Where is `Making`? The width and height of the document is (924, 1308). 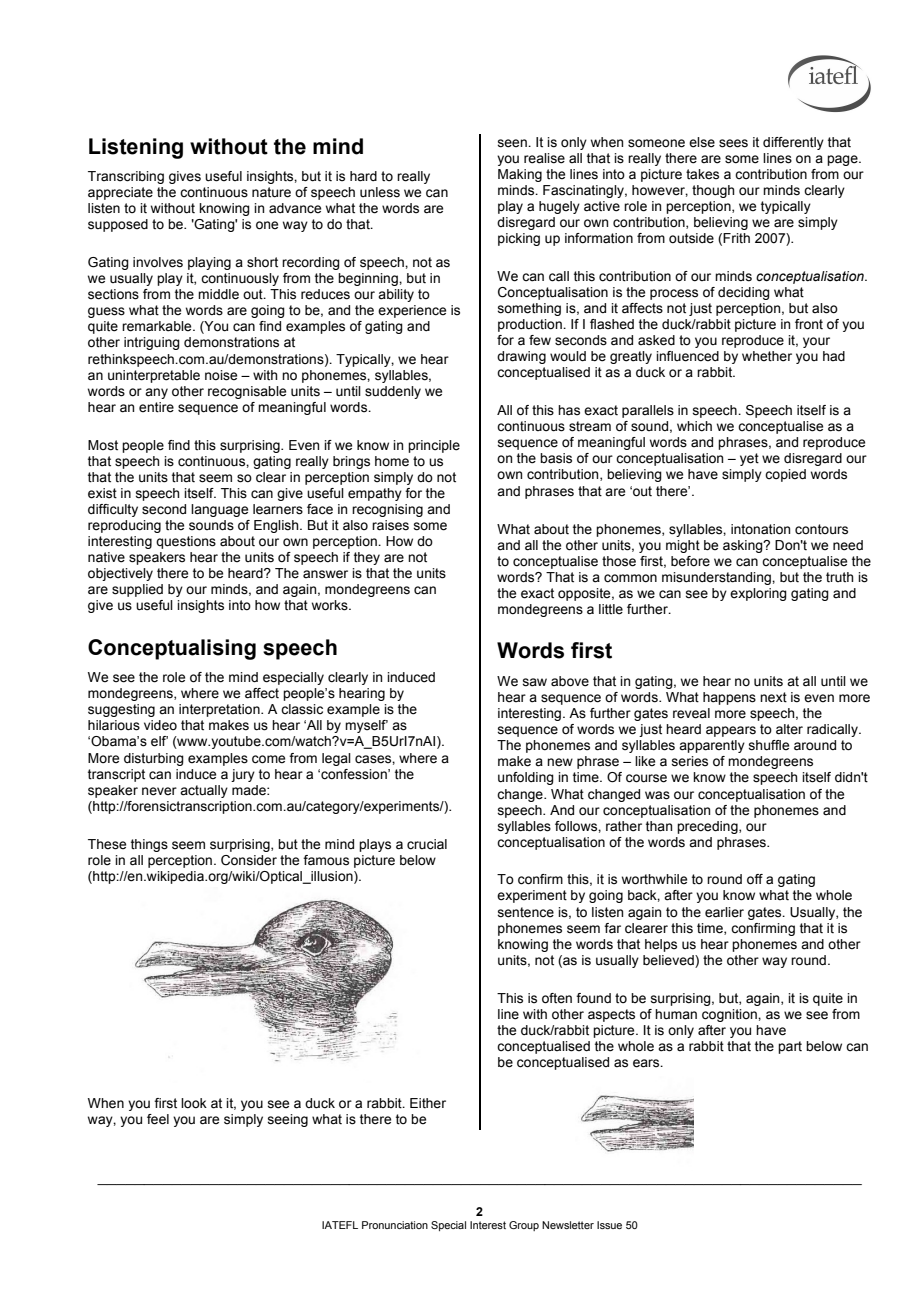
Making is located at coordinates (520, 175).
